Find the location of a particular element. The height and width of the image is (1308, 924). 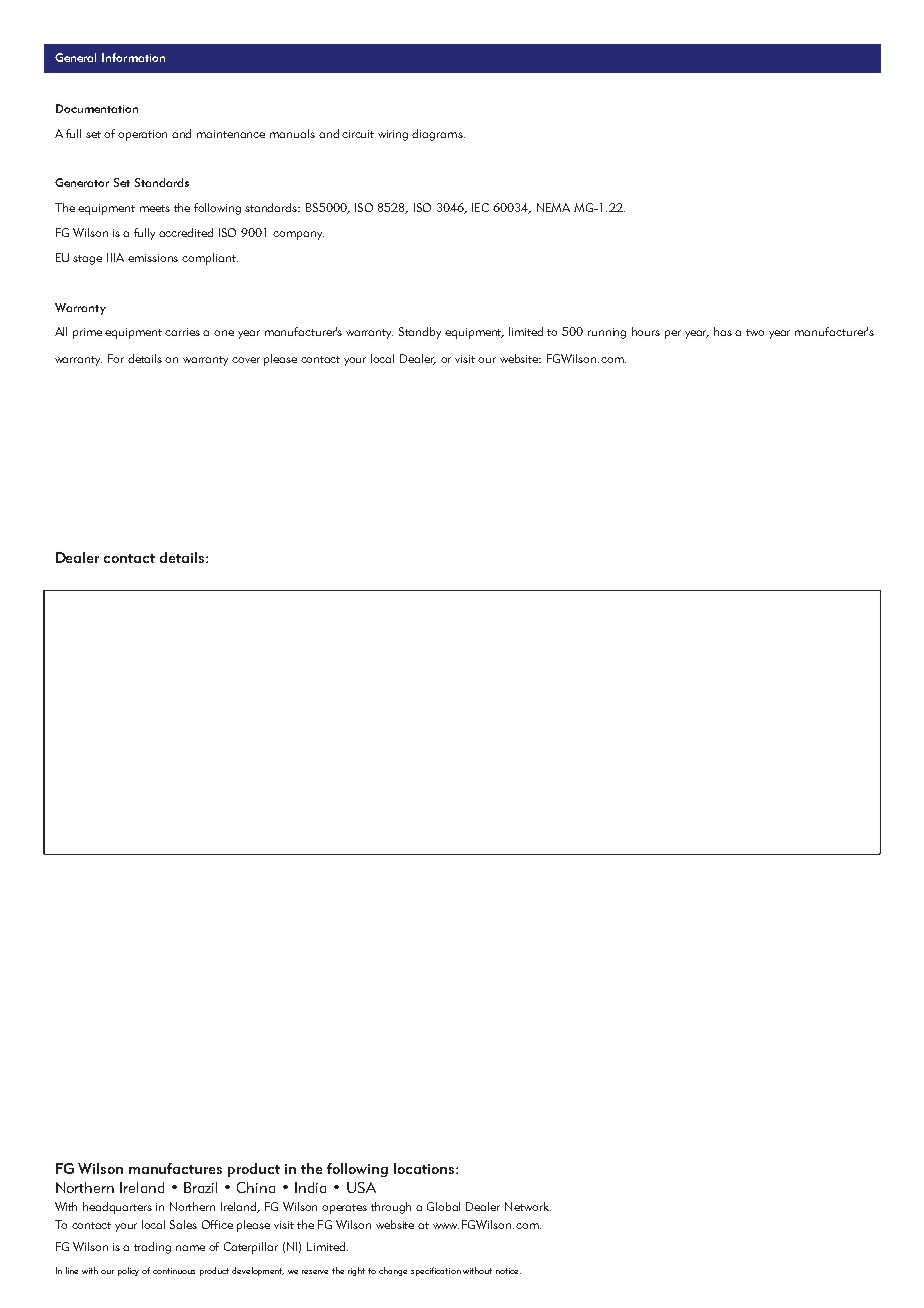

cover is located at coordinates (246, 360).
